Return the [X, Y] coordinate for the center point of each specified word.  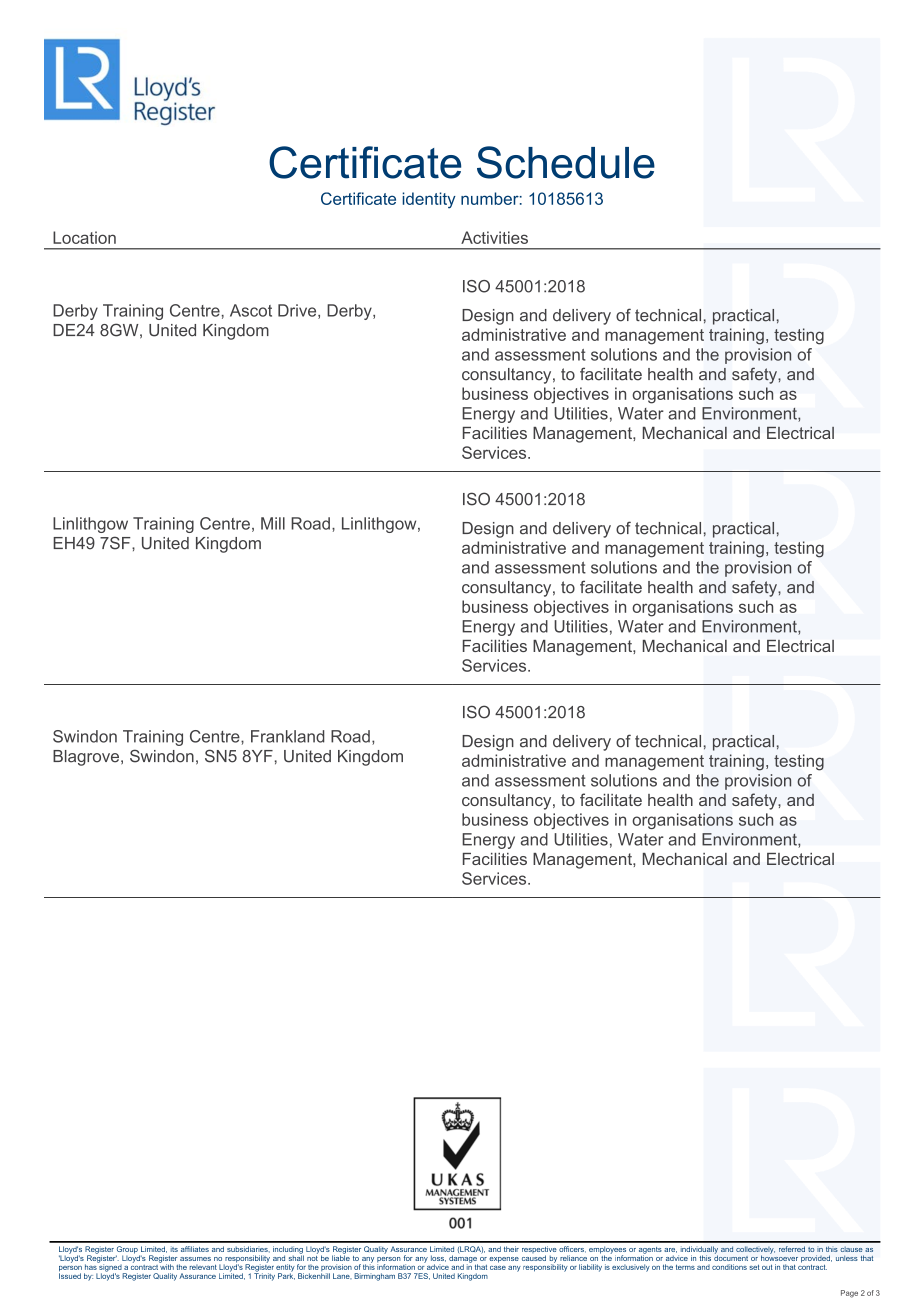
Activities [494, 237]
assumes [195, 1259]
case [498, 1268]
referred [792, 1249]
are [670, 1250]
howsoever [779, 1257]
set [755, 1267]
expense [504, 1260]
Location [84, 237]
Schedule [566, 162]
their [511, 1249]
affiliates [195, 1249]
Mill [273, 523]
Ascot [251, 310]
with [166, 1266]
